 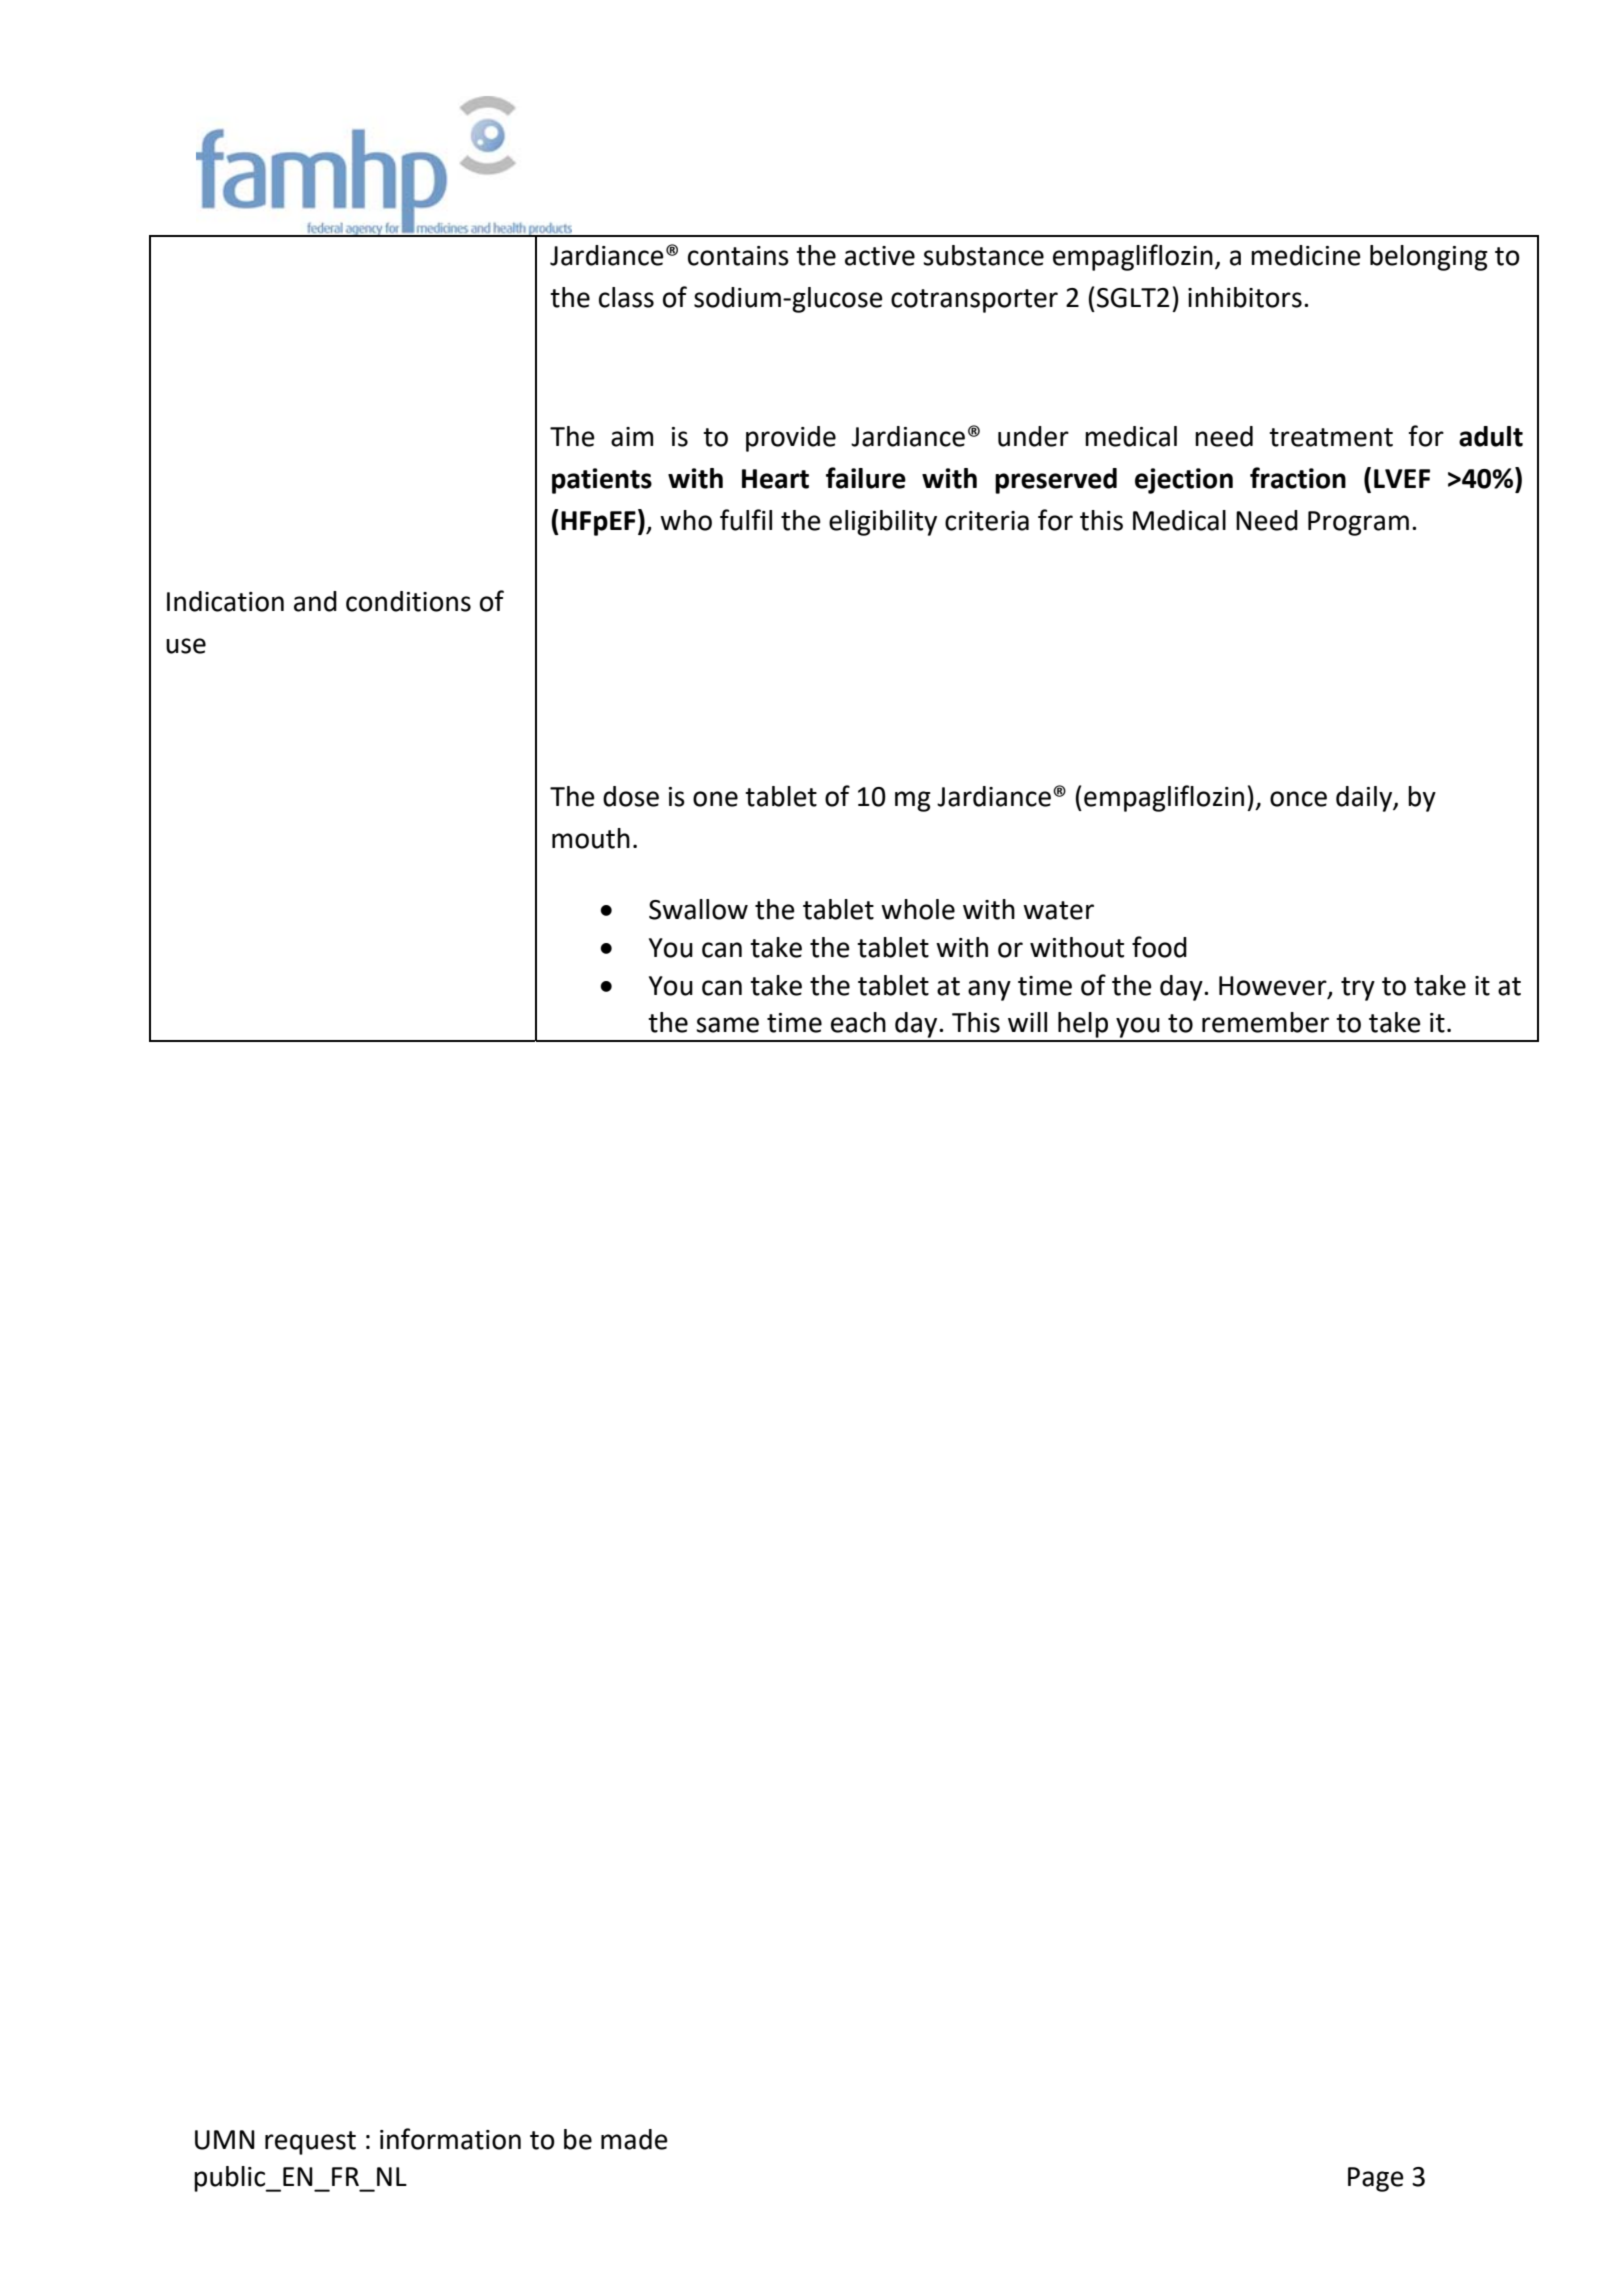 I want to click on made, so click(x=634, y=2139).
